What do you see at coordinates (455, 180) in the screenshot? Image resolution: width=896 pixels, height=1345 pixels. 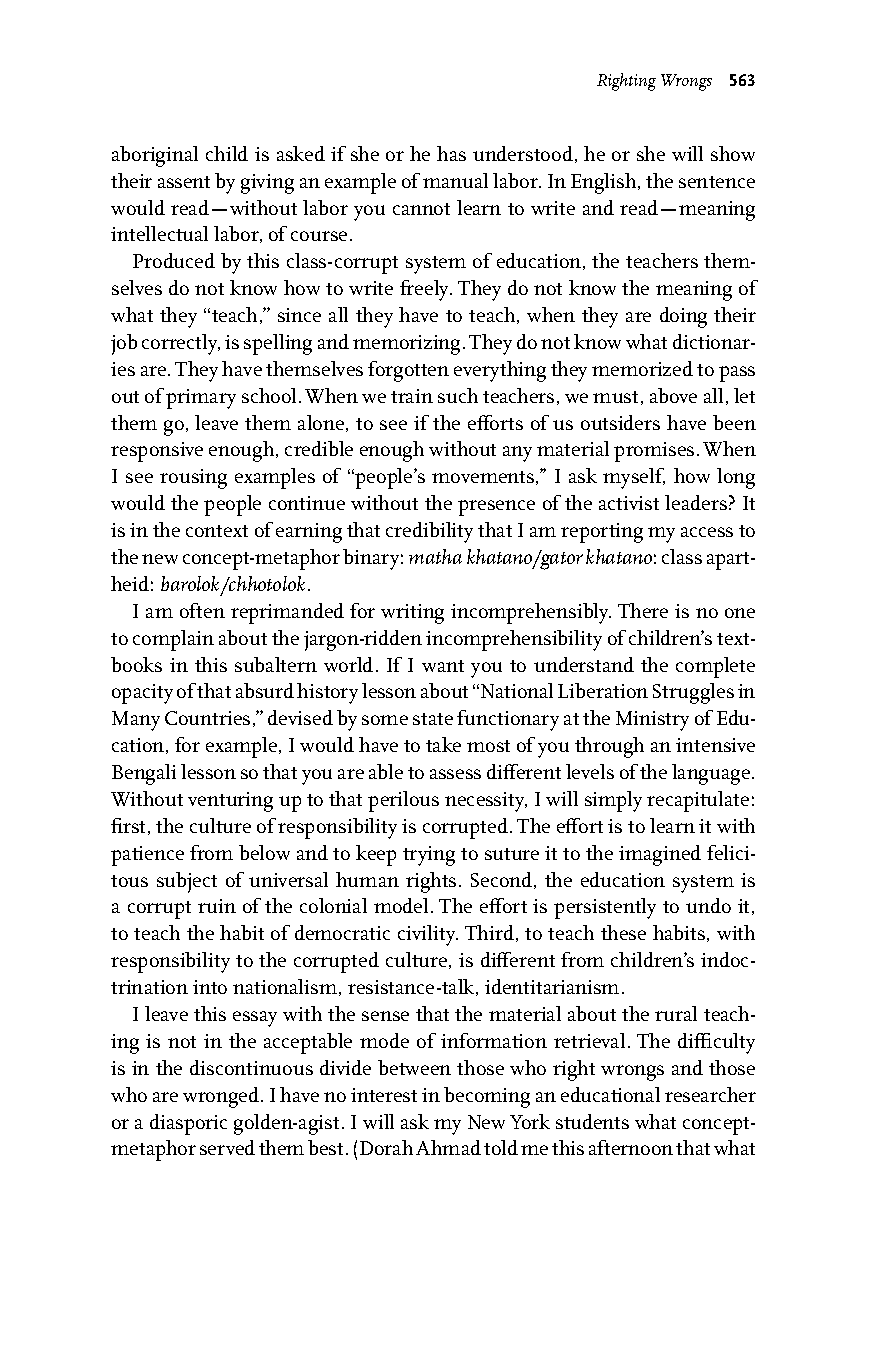 I see `manual` at bounding box center [455, 180].
